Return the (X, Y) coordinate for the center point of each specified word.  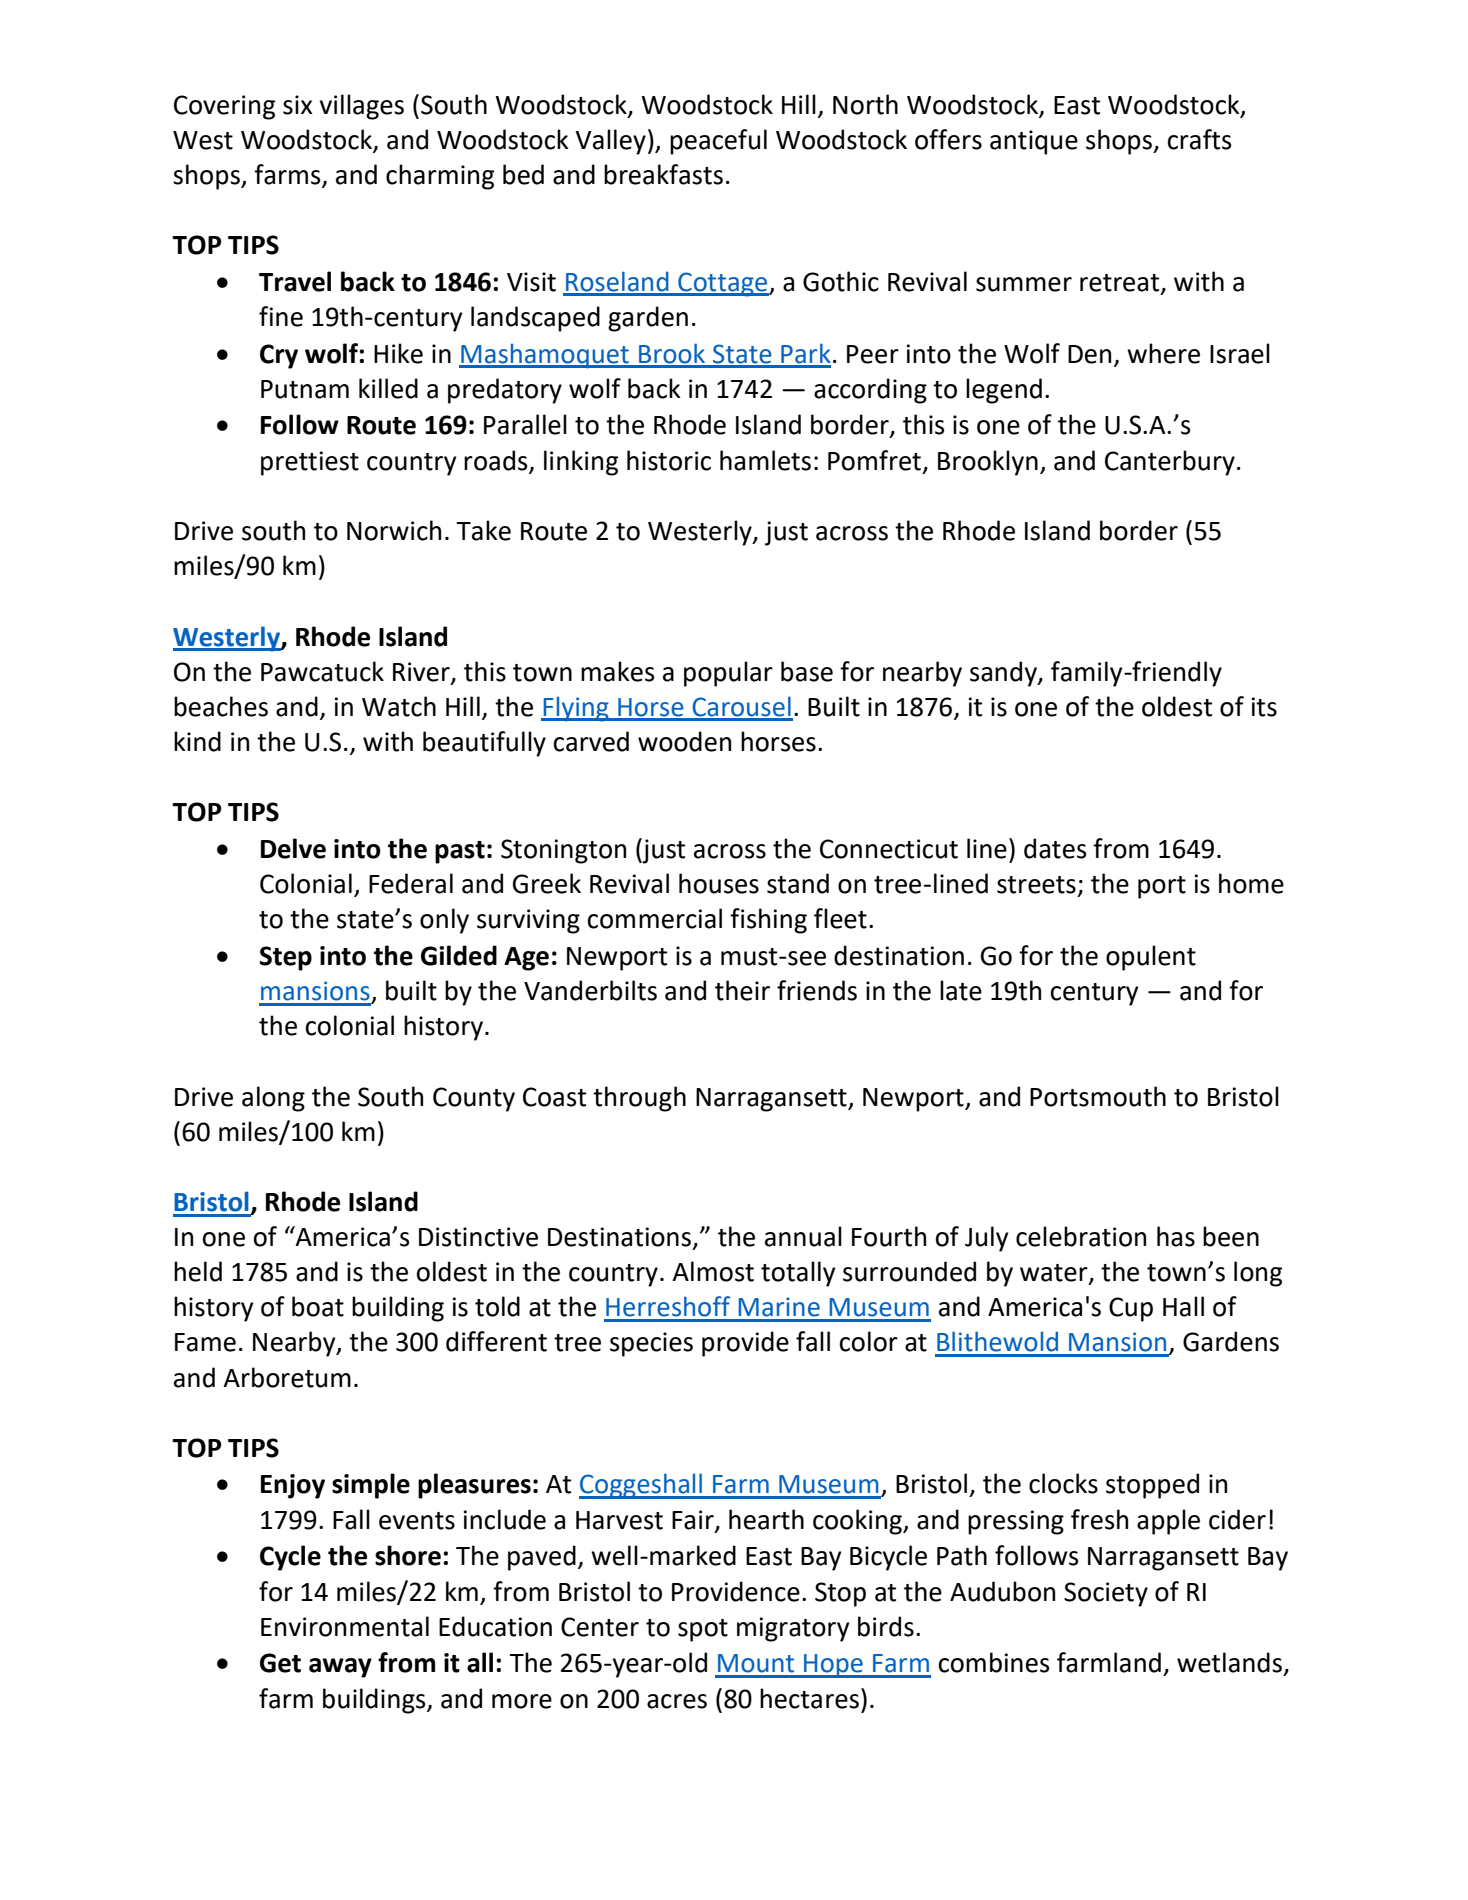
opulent (1151, 958)
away (340, 1668)
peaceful (718, 142)
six (297, 105)
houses (719, 883)
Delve (293, 848)
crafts (1200, 139)
